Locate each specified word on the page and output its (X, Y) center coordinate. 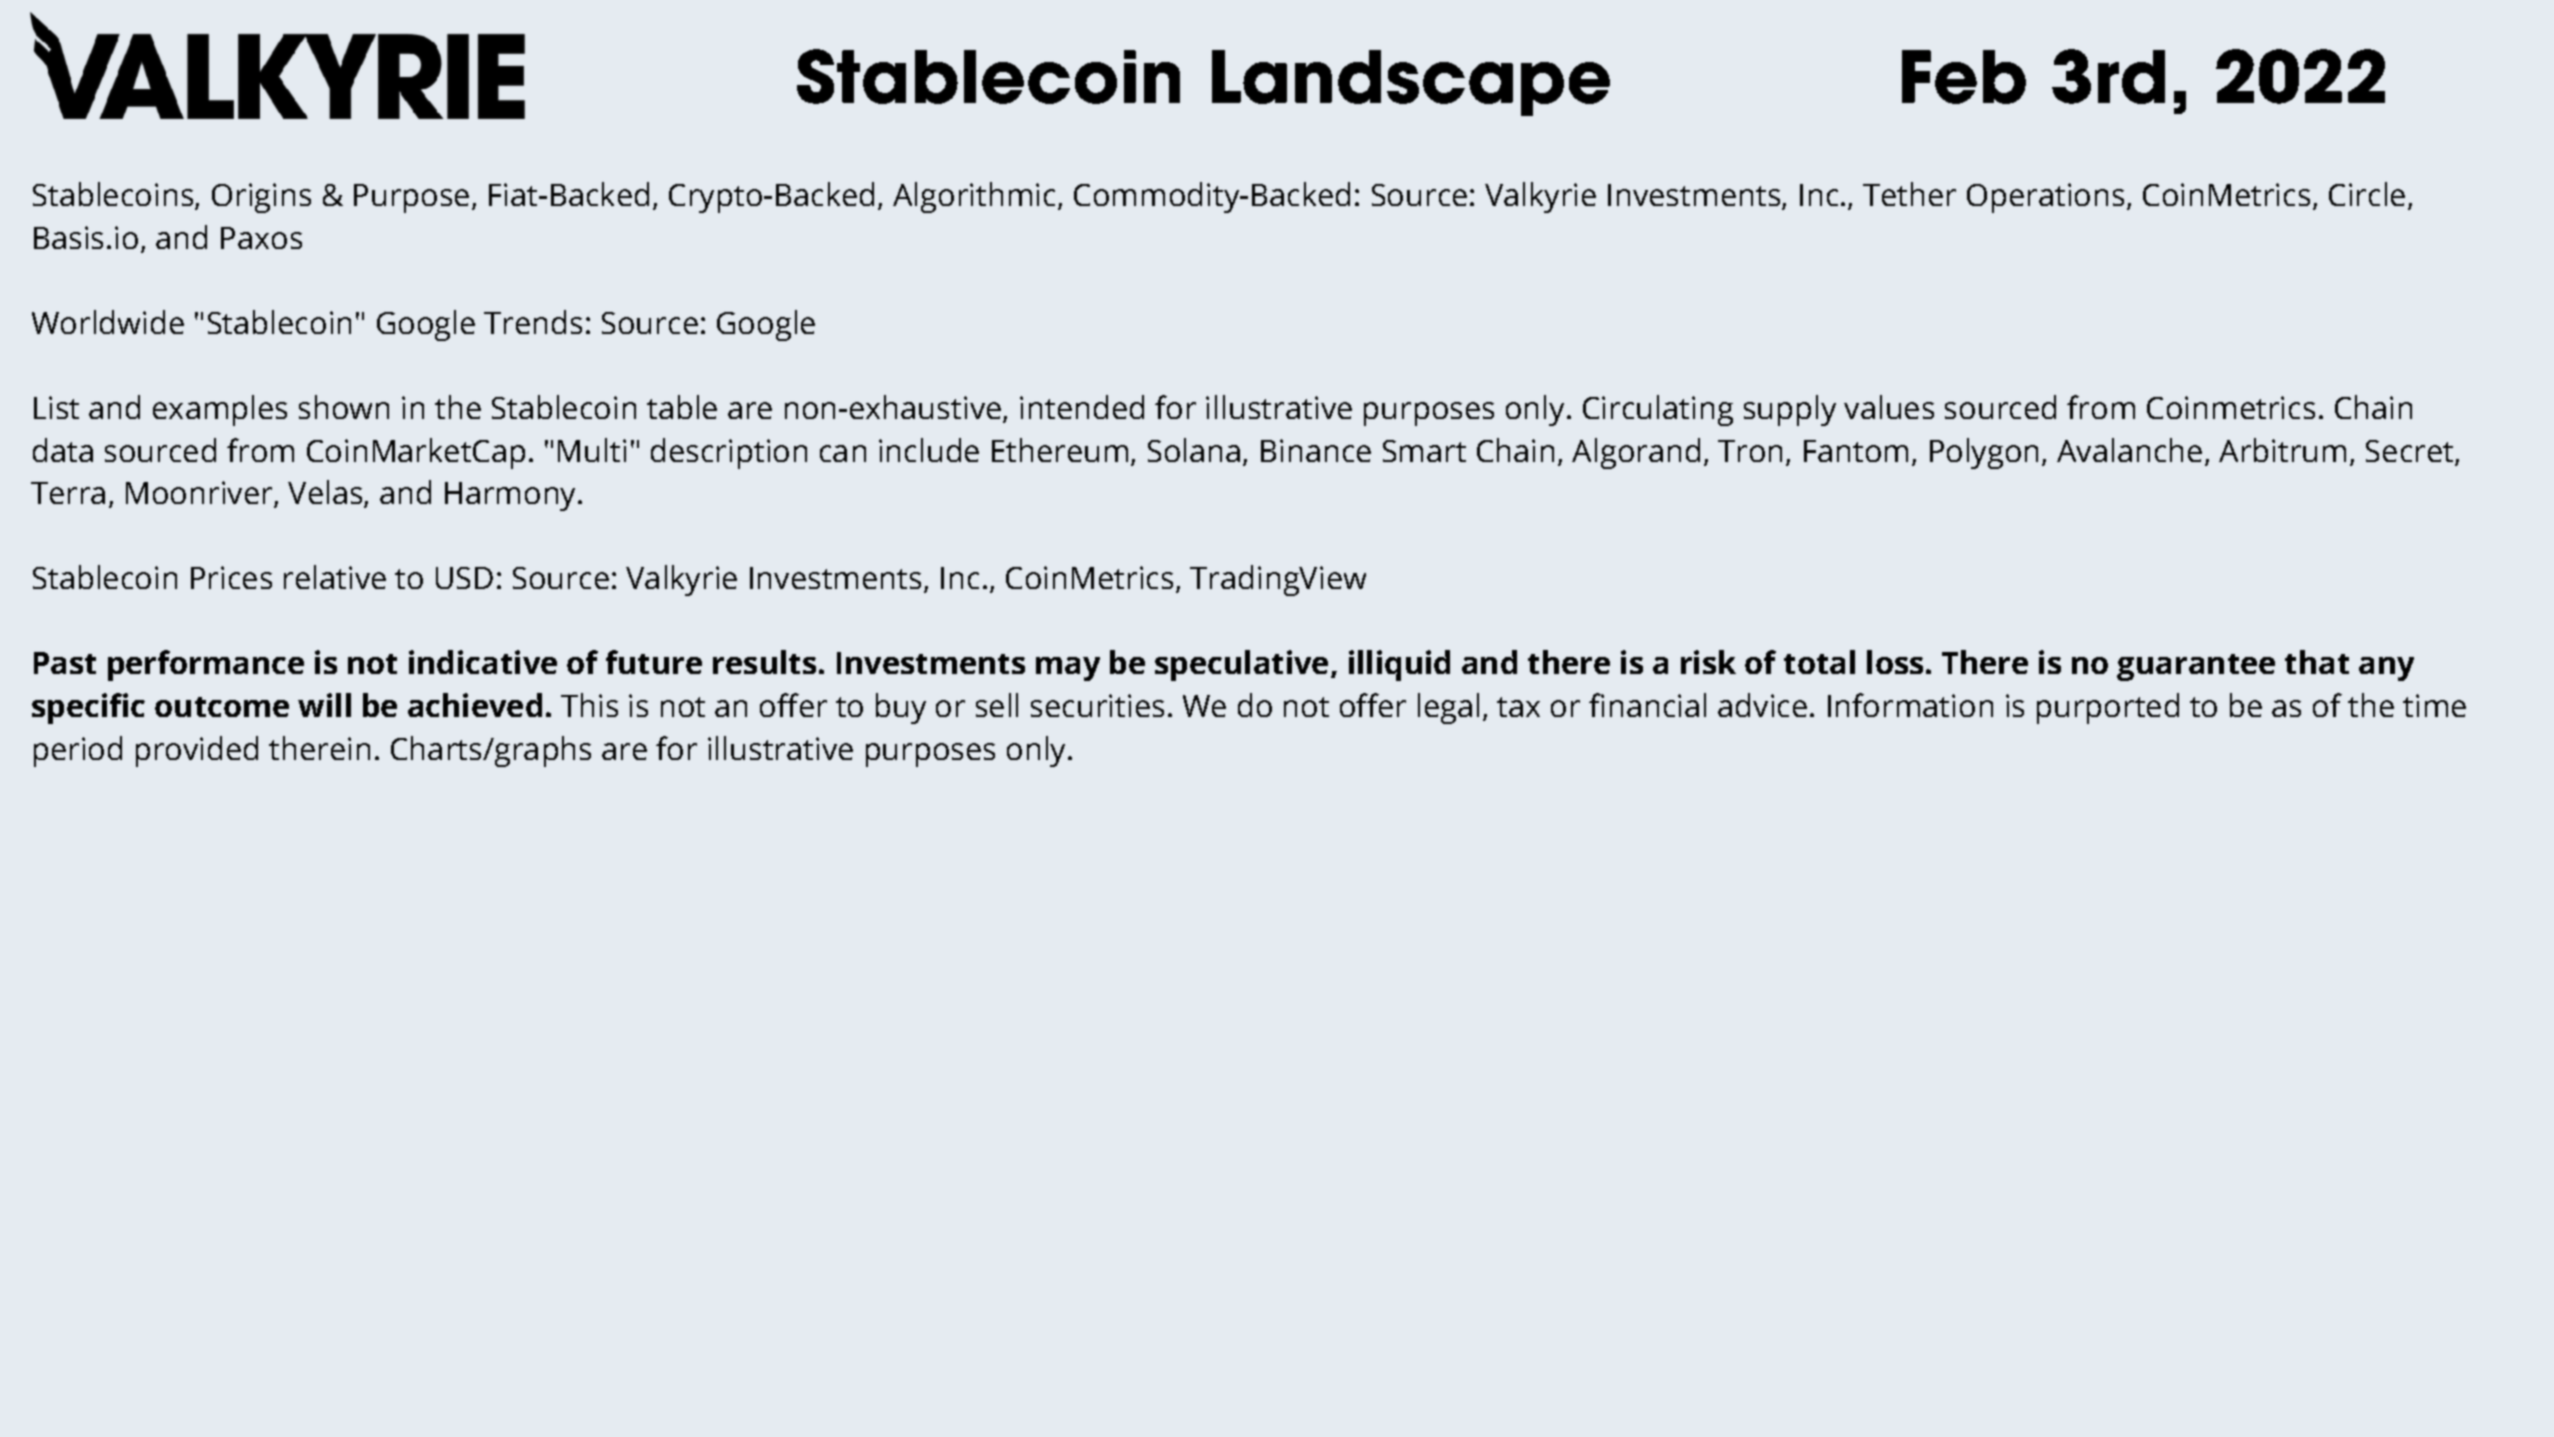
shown (344, 407)
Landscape (1411, 83)
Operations (2045, 198)
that (2317, 662)
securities (1097, 705)
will (324, 705)
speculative (1241, 665)
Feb (1964, 77)
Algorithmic (974, 197)
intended (1082, 407)
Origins (261, 198)
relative (335, 577)
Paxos (261, 238)
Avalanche (2129, 450)
